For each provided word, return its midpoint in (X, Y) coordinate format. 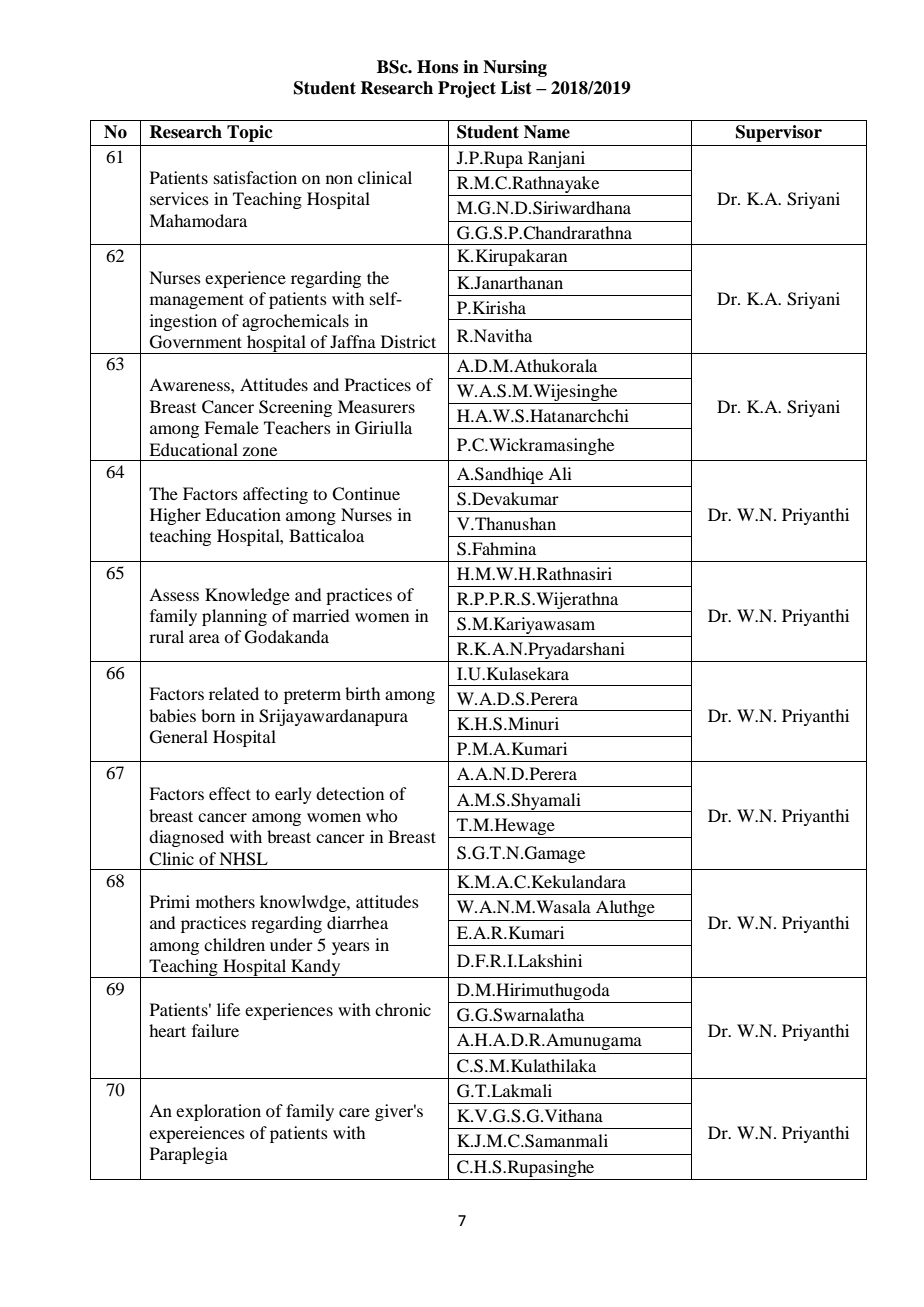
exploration (218, 1112)
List (516, 88)
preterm (312, 696)
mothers (225, 901)
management (197, 301)
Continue (366, 494)
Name (547, 132)
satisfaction (255, 177)
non (339, 179)
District (408, 341)
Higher (175, 516)
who (381, 815)
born (218, 715)
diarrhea (357, 922)
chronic (403, 1009)
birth (362, 693)
